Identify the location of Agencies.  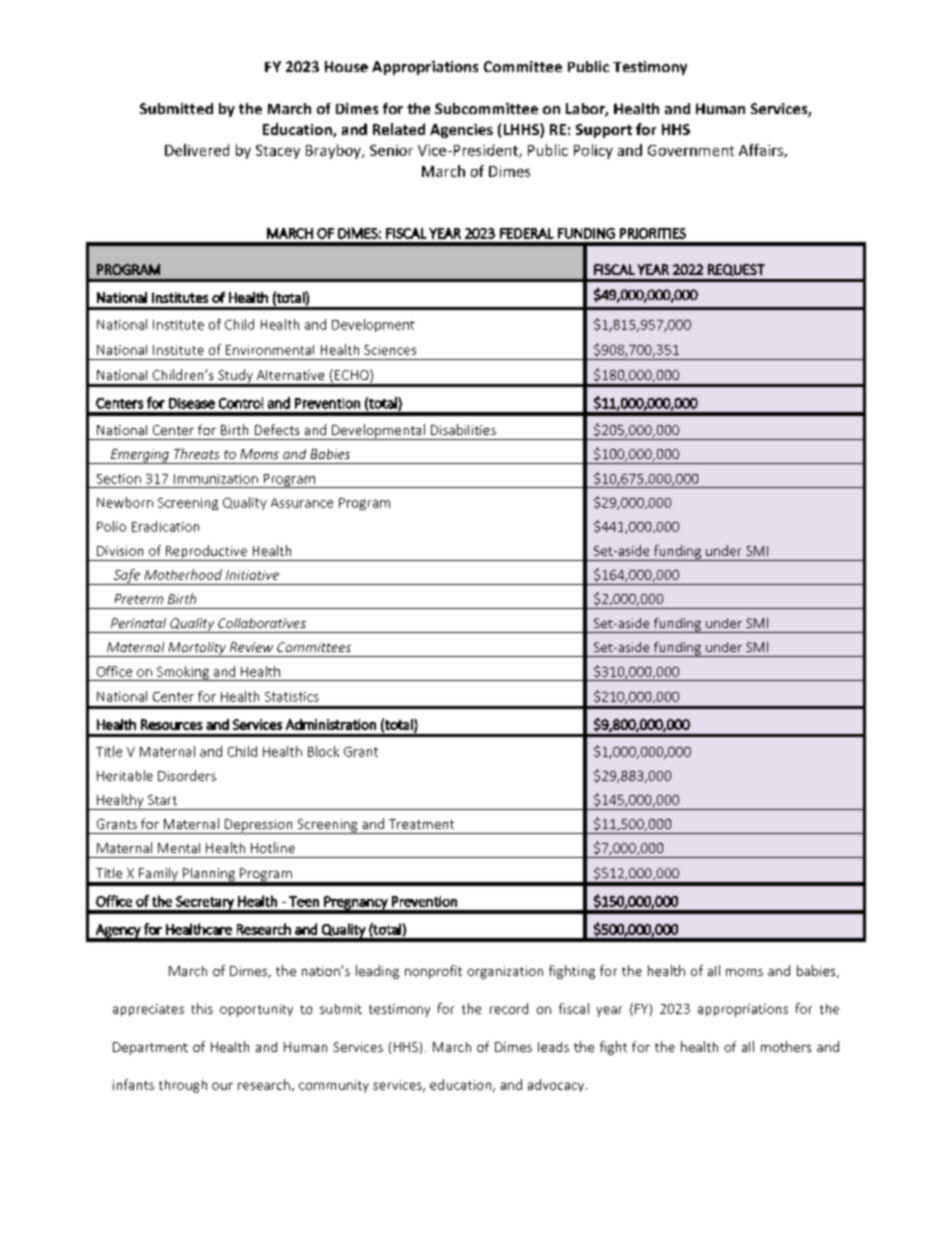
(461, 131).
